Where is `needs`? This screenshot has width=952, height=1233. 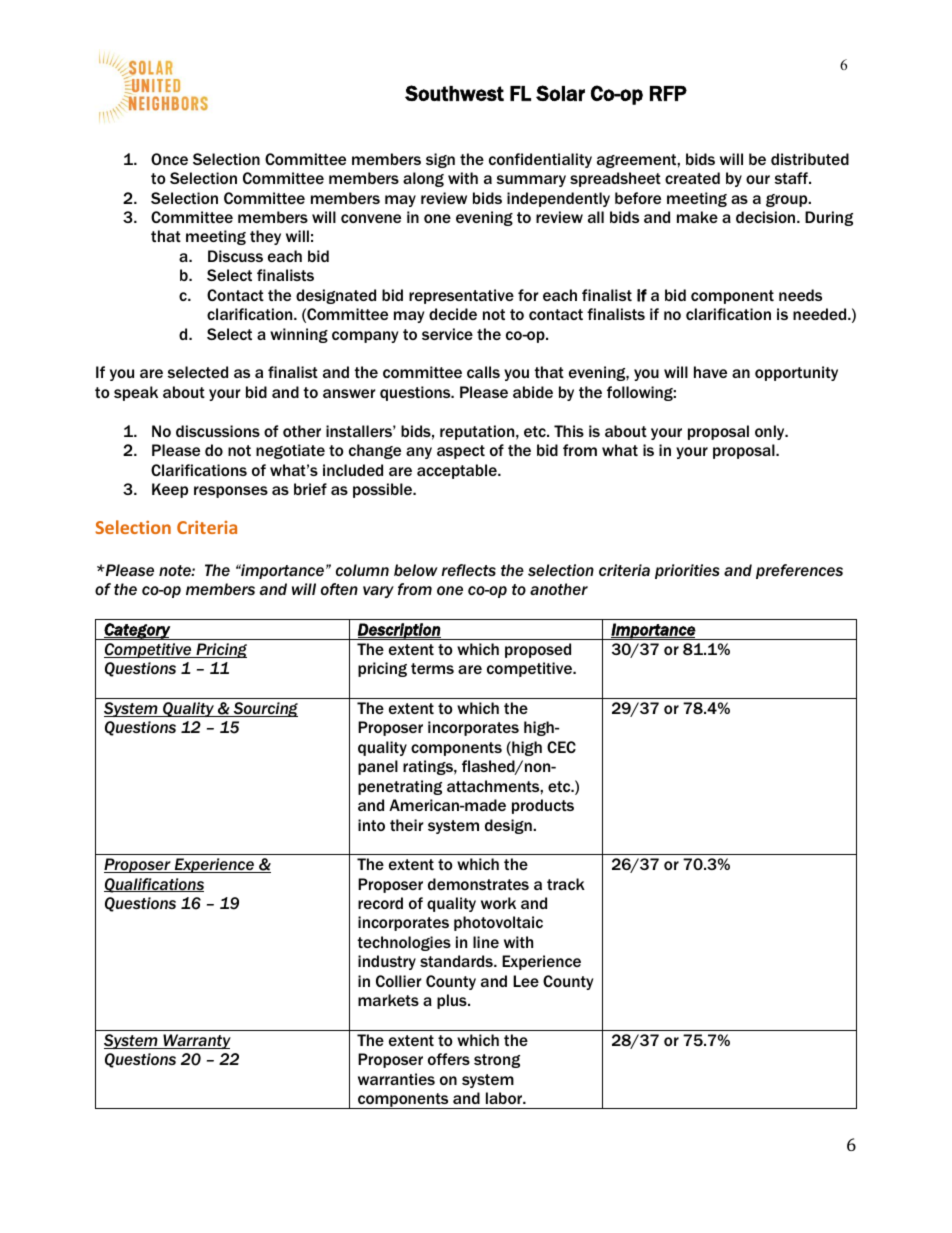 needs is located at coordinates (800, 295).
